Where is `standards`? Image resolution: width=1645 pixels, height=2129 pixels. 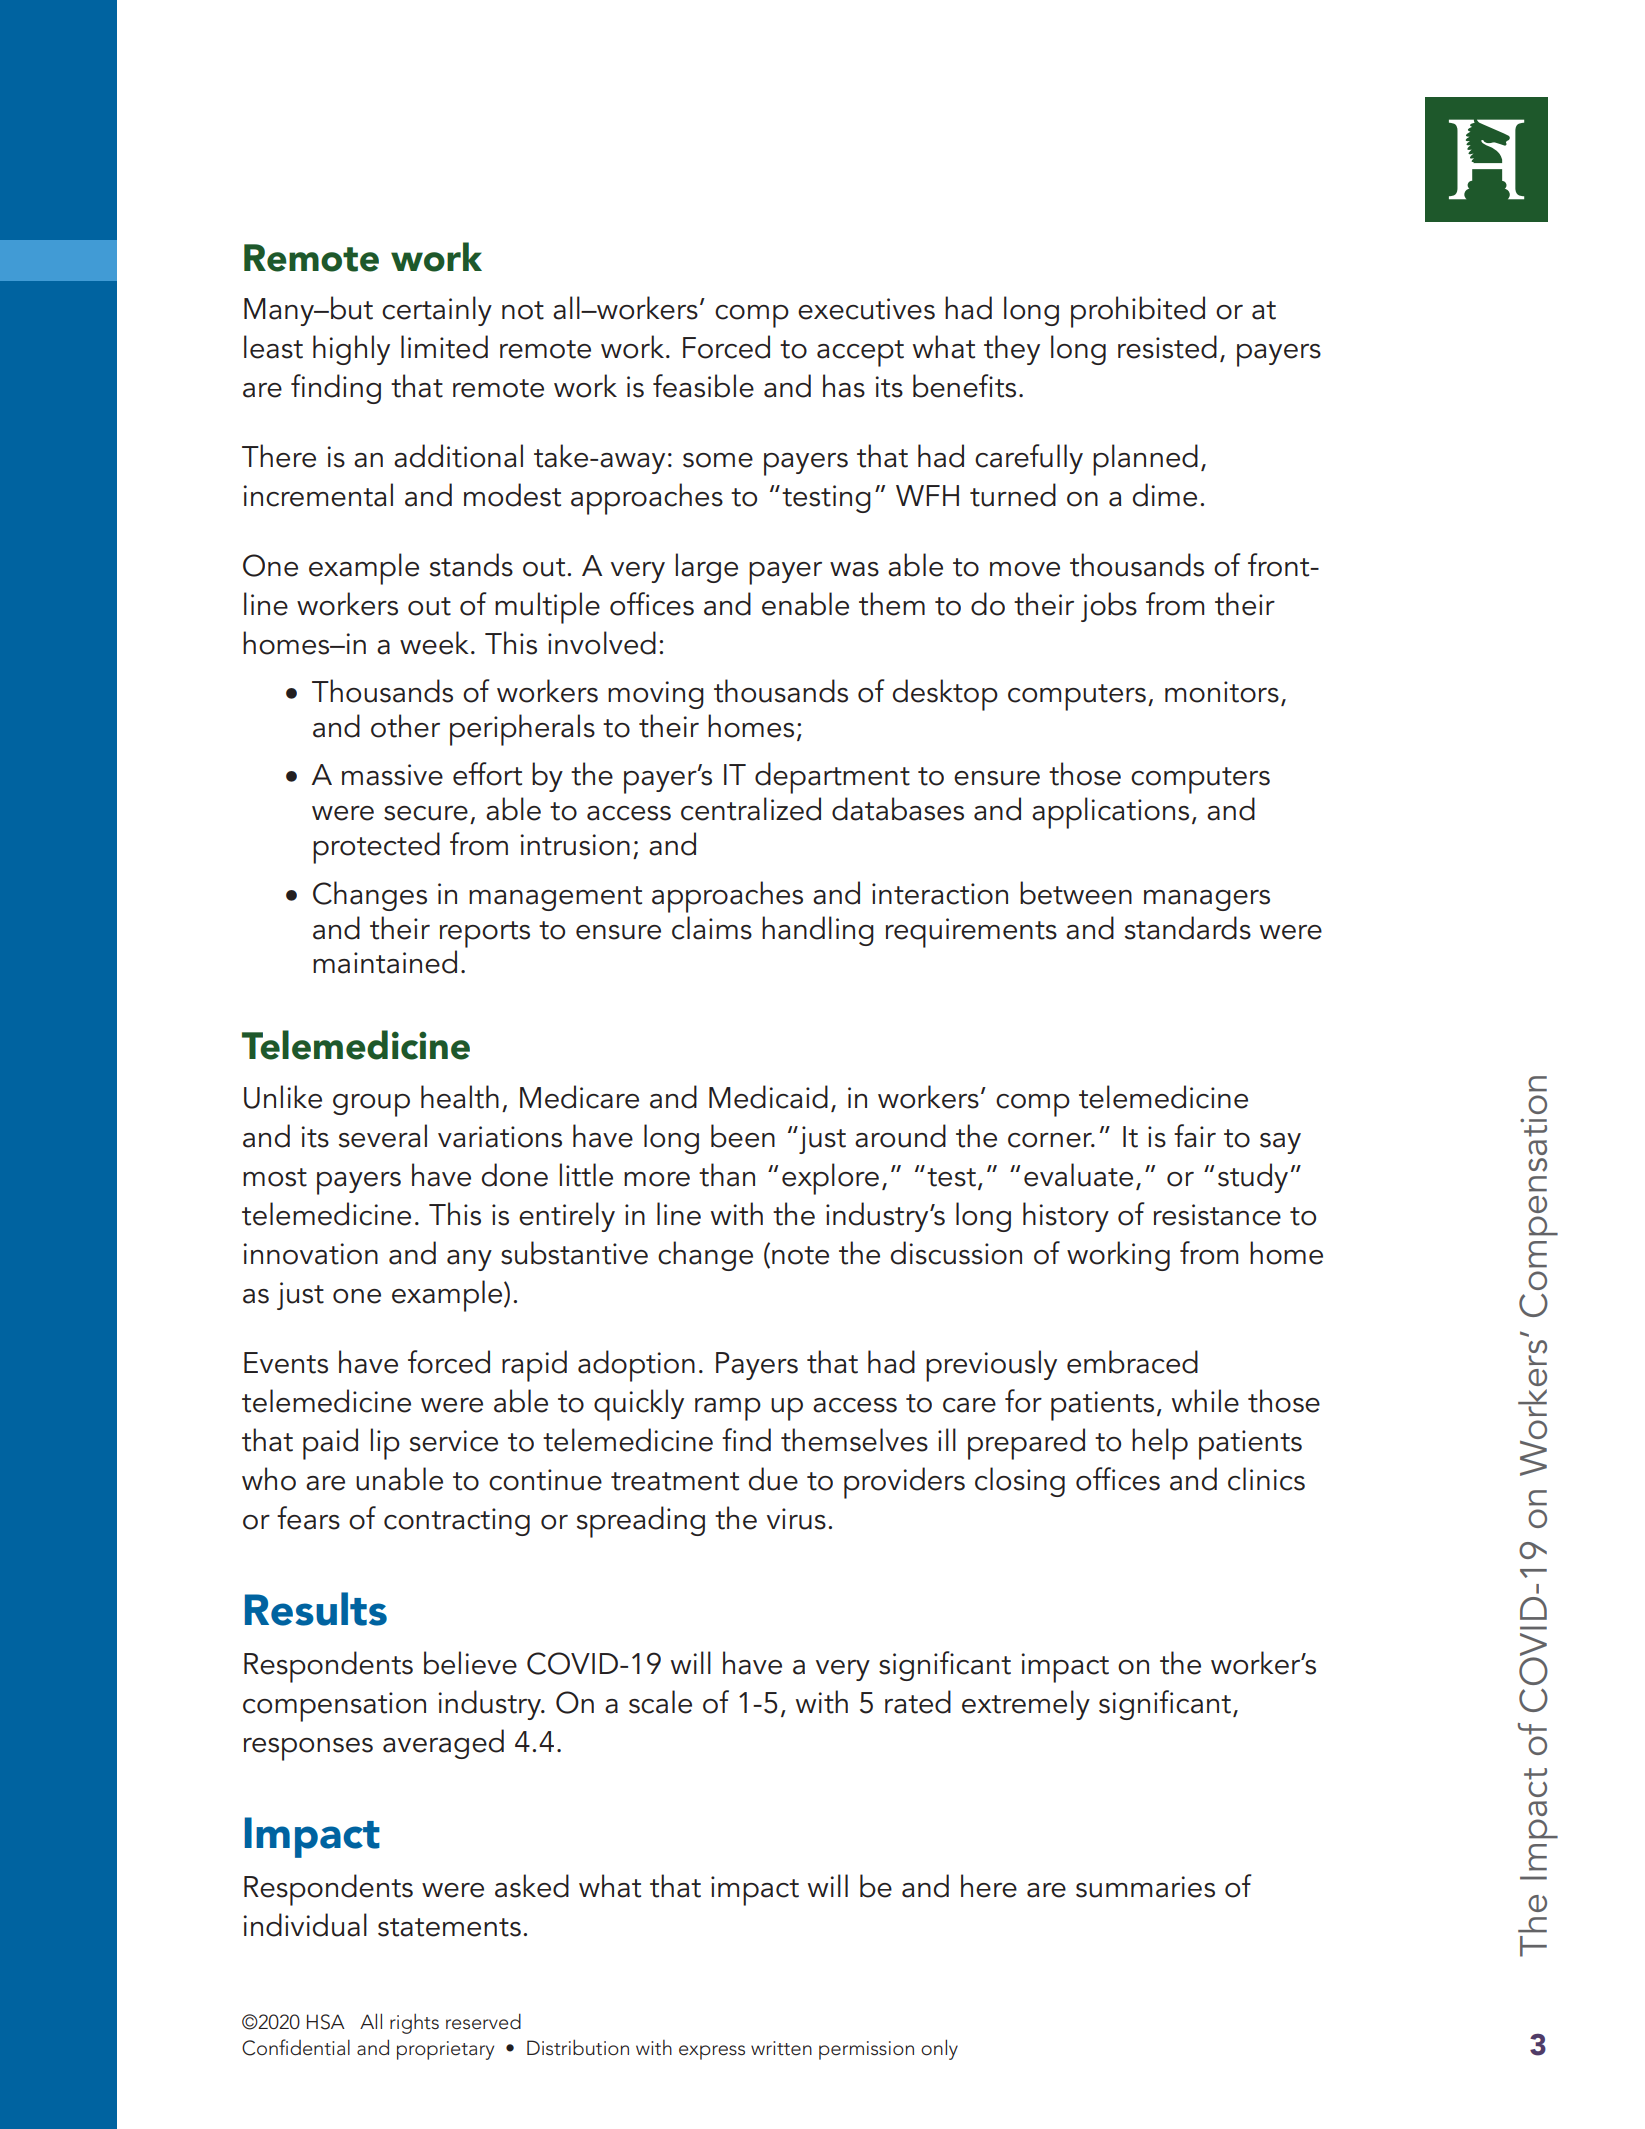
standards is located at coordinates (1188, 928).
